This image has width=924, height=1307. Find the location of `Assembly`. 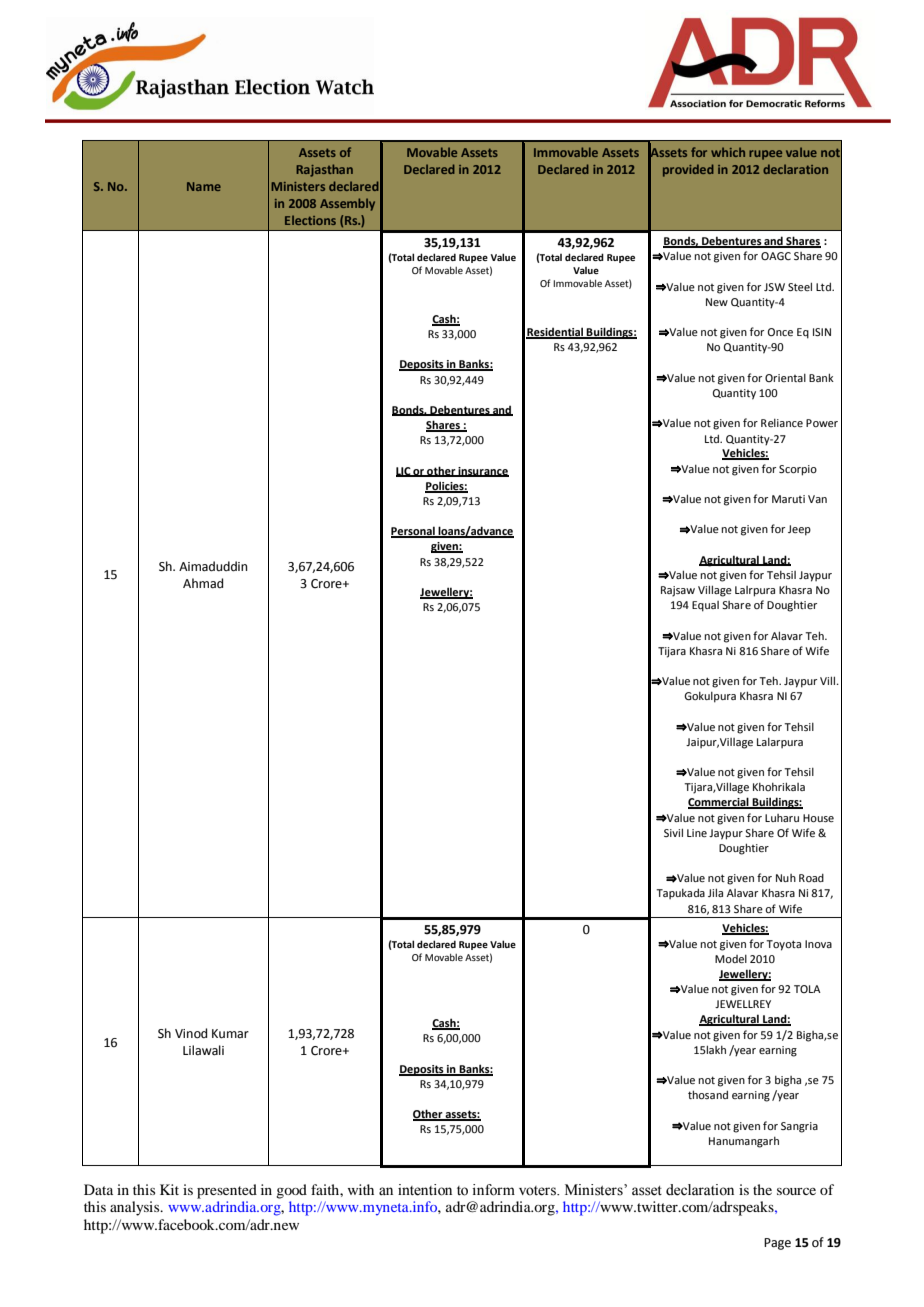

Assembly is located at coordinates (347, 204).
